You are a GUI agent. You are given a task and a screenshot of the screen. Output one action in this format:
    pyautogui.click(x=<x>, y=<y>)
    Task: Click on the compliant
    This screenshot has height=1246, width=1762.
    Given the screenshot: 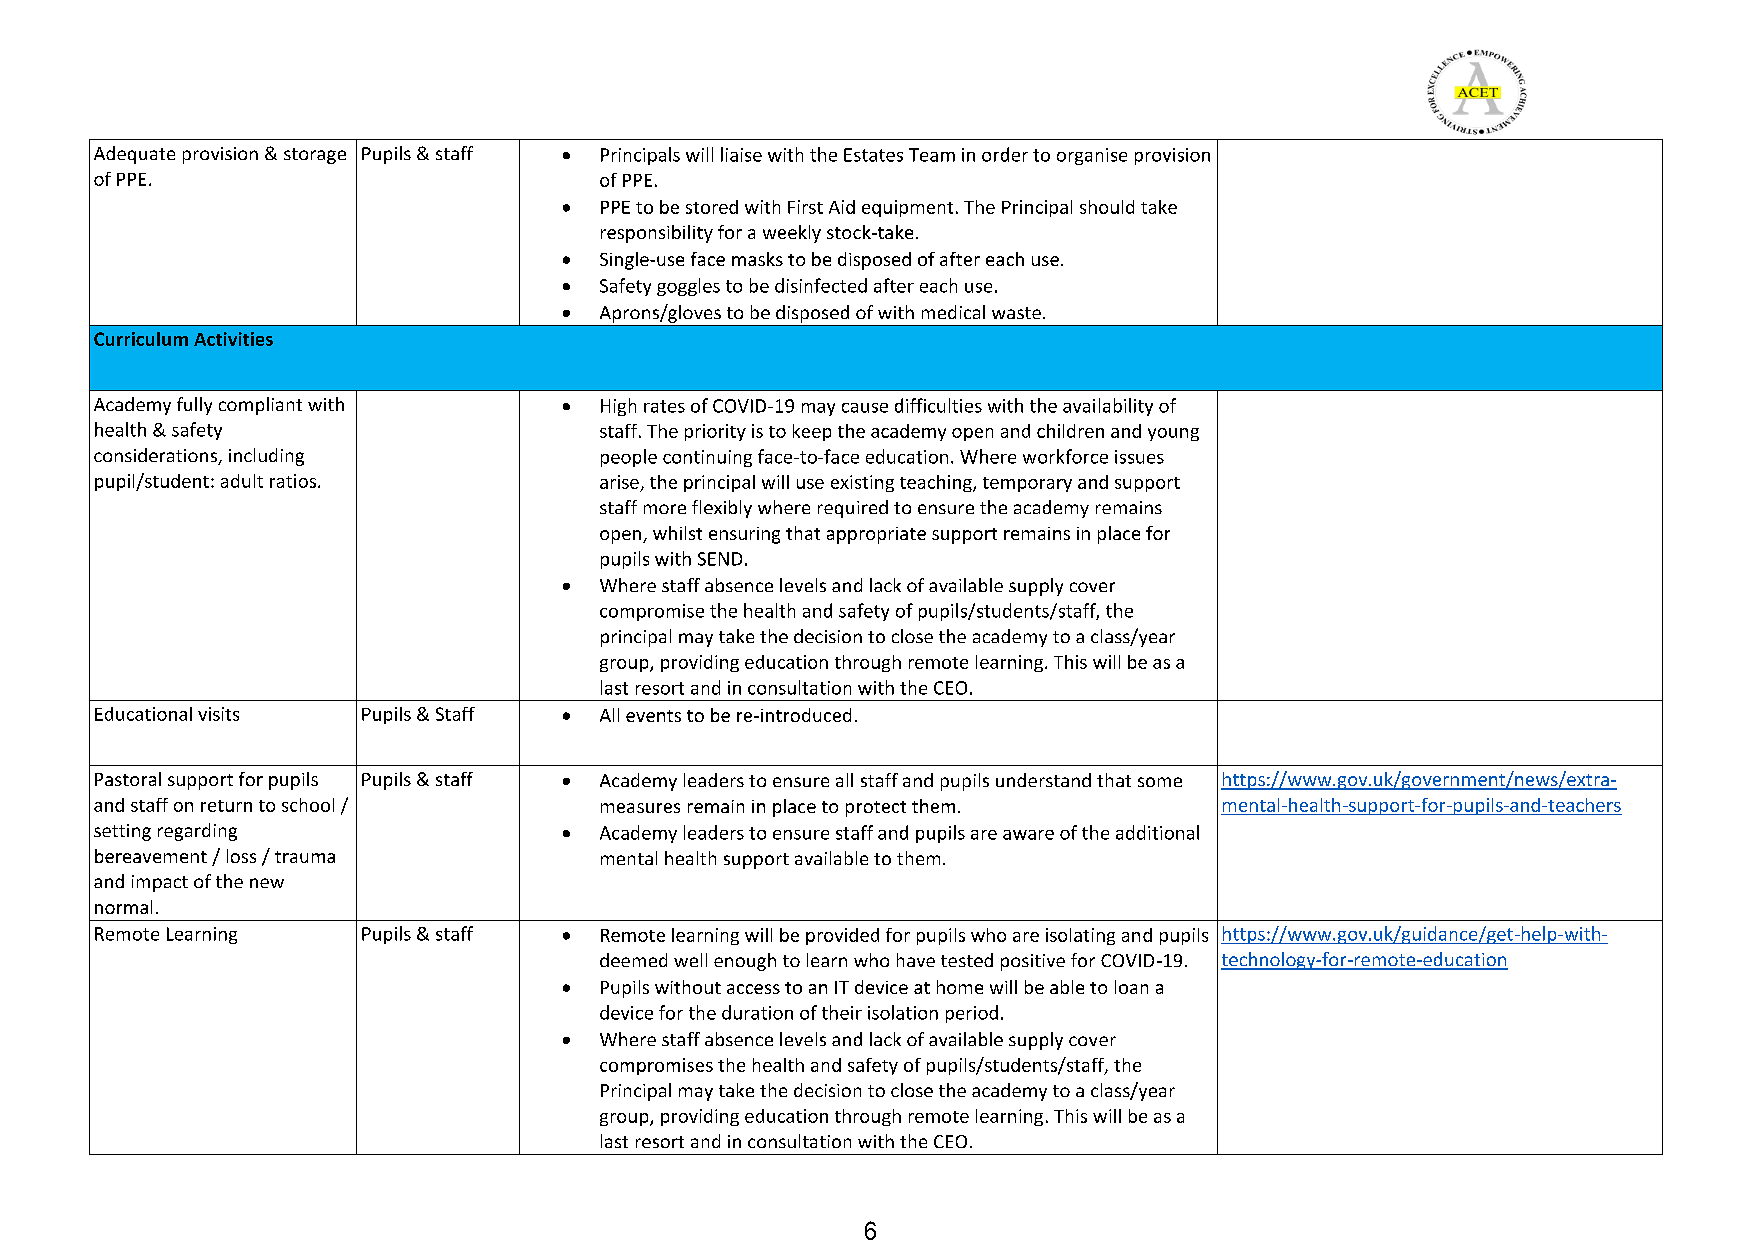 What is the action you would take?
    pyautogui.click(x=260, y=406)
